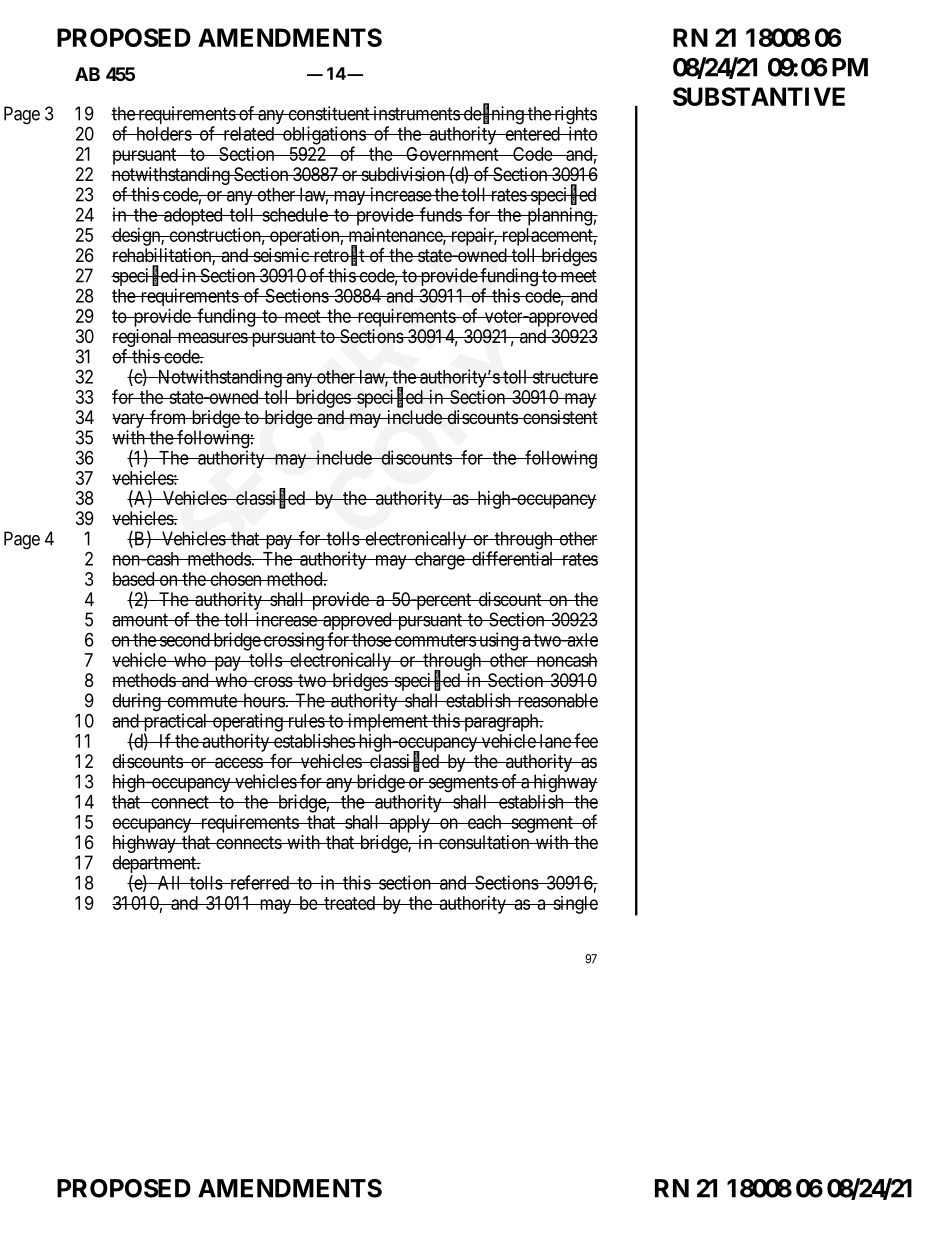 This screenshot has height=1233, width=952. I want to click on instruments, so click(416, 113).
